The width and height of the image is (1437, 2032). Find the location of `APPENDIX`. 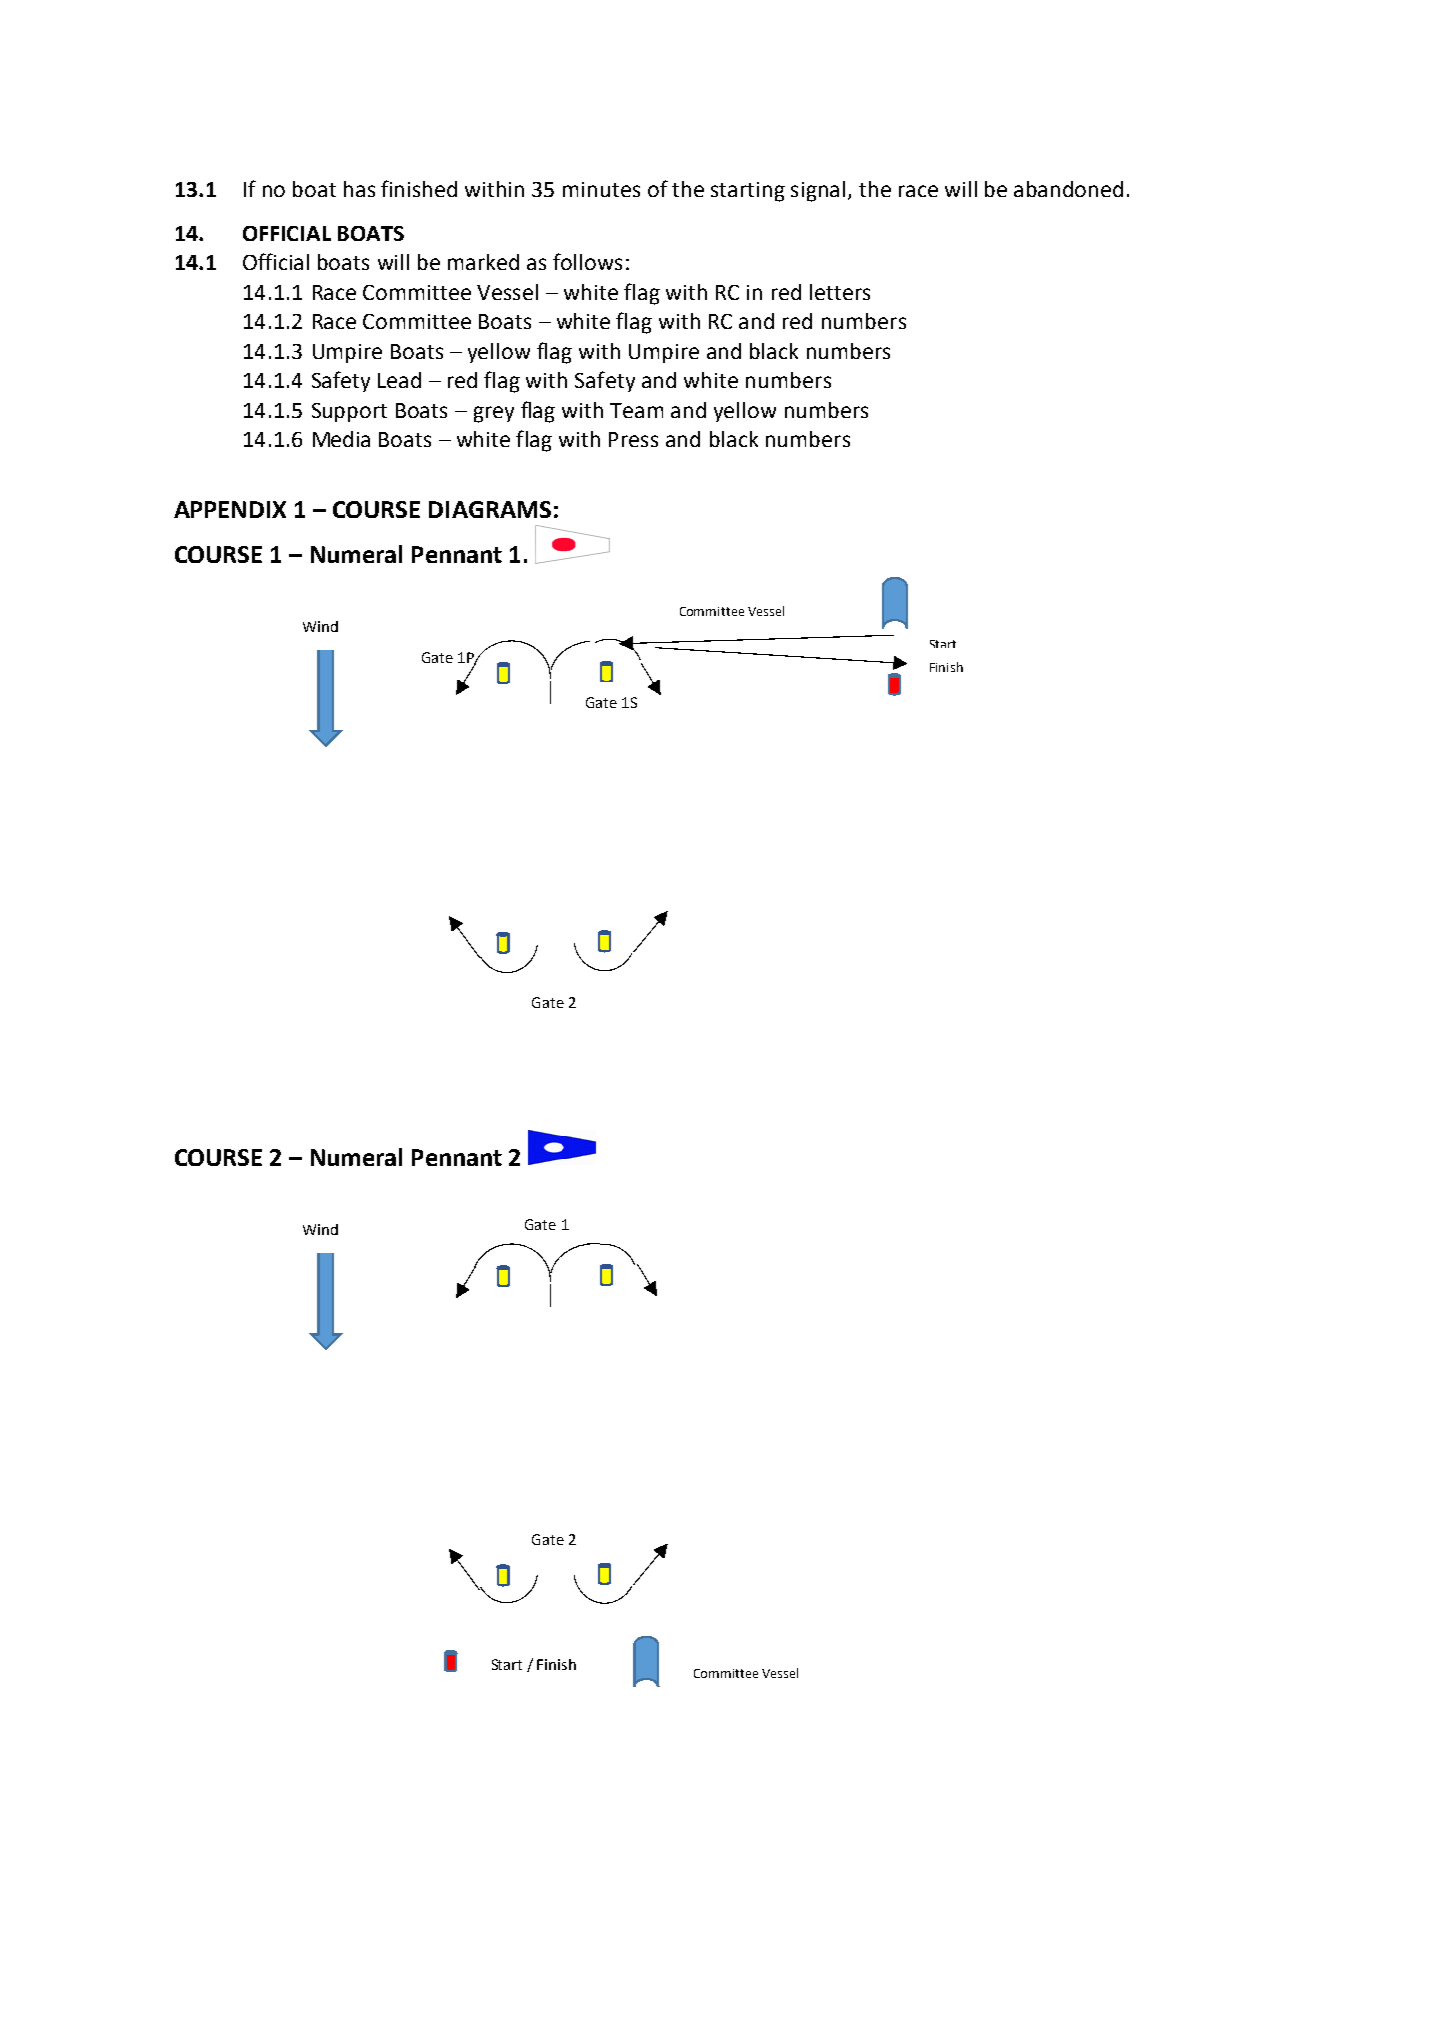

APPENDIX is located at coordinates (230, 509).
